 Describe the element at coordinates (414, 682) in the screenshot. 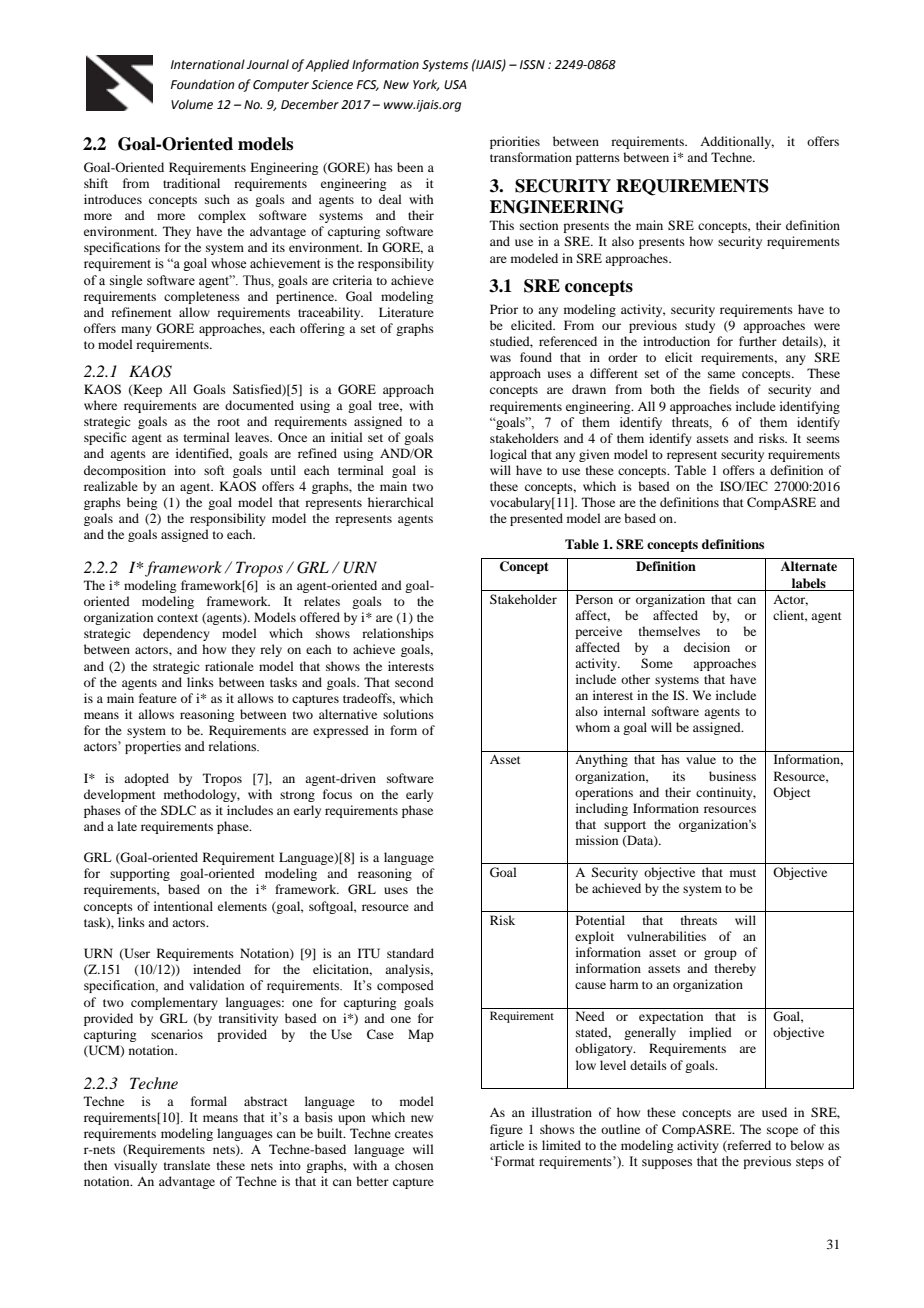

I see `second` at that location.
